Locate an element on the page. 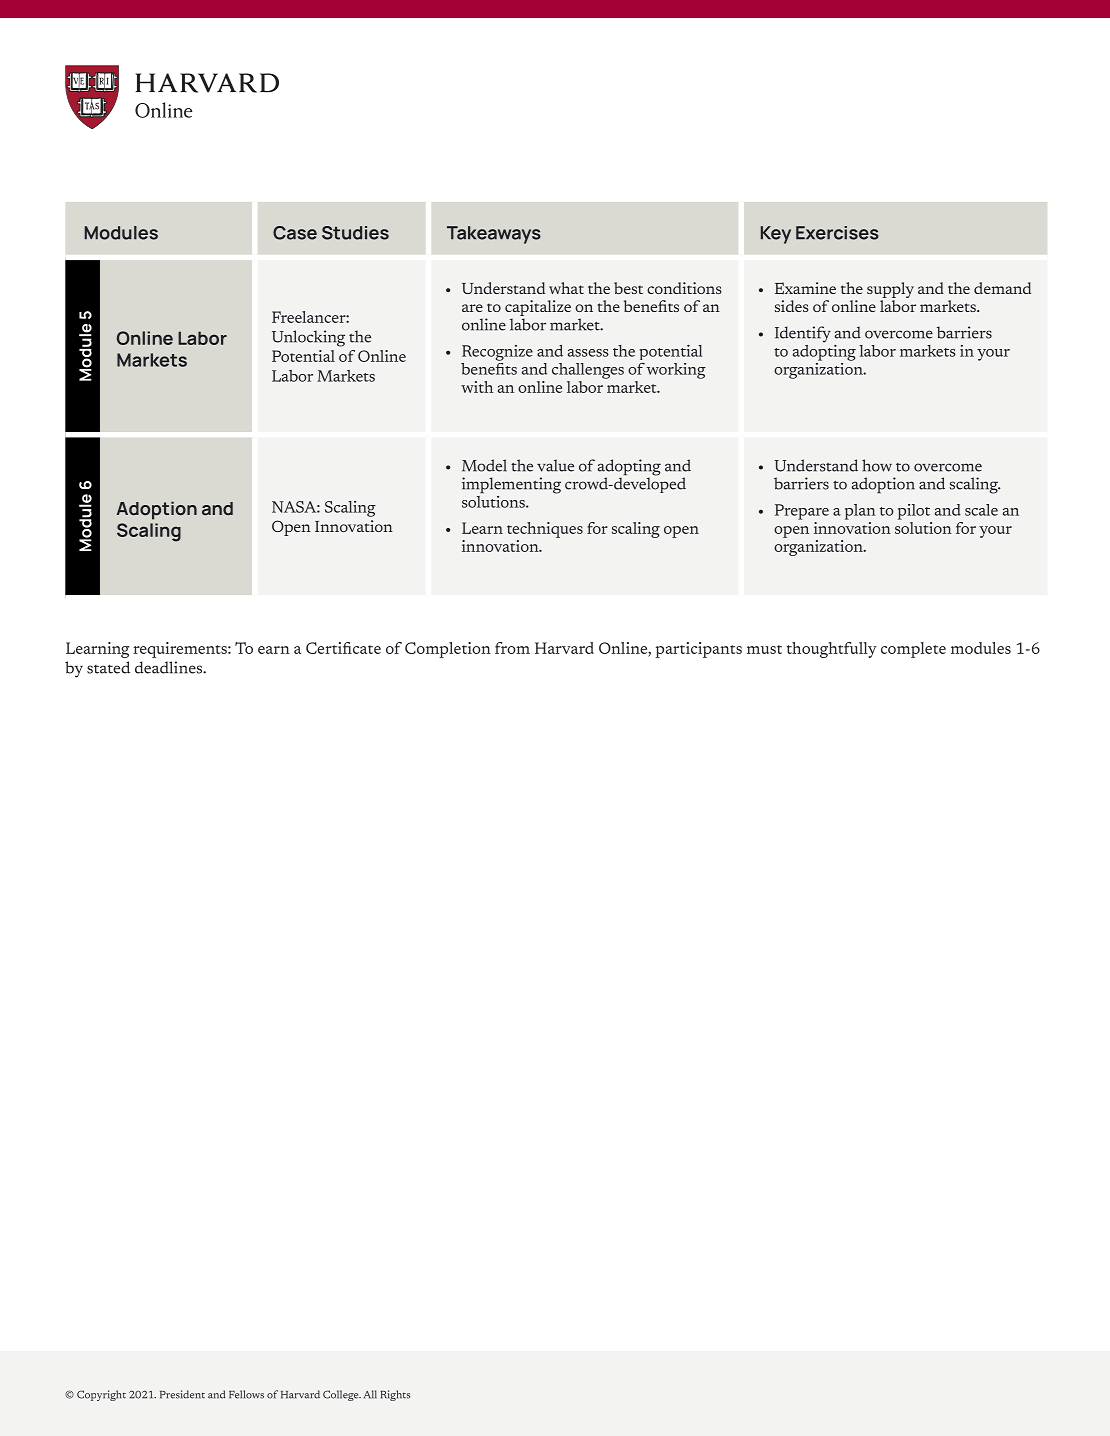 This image has height=1436, width=1110. Rights is located at coordinates (395, 1395).
